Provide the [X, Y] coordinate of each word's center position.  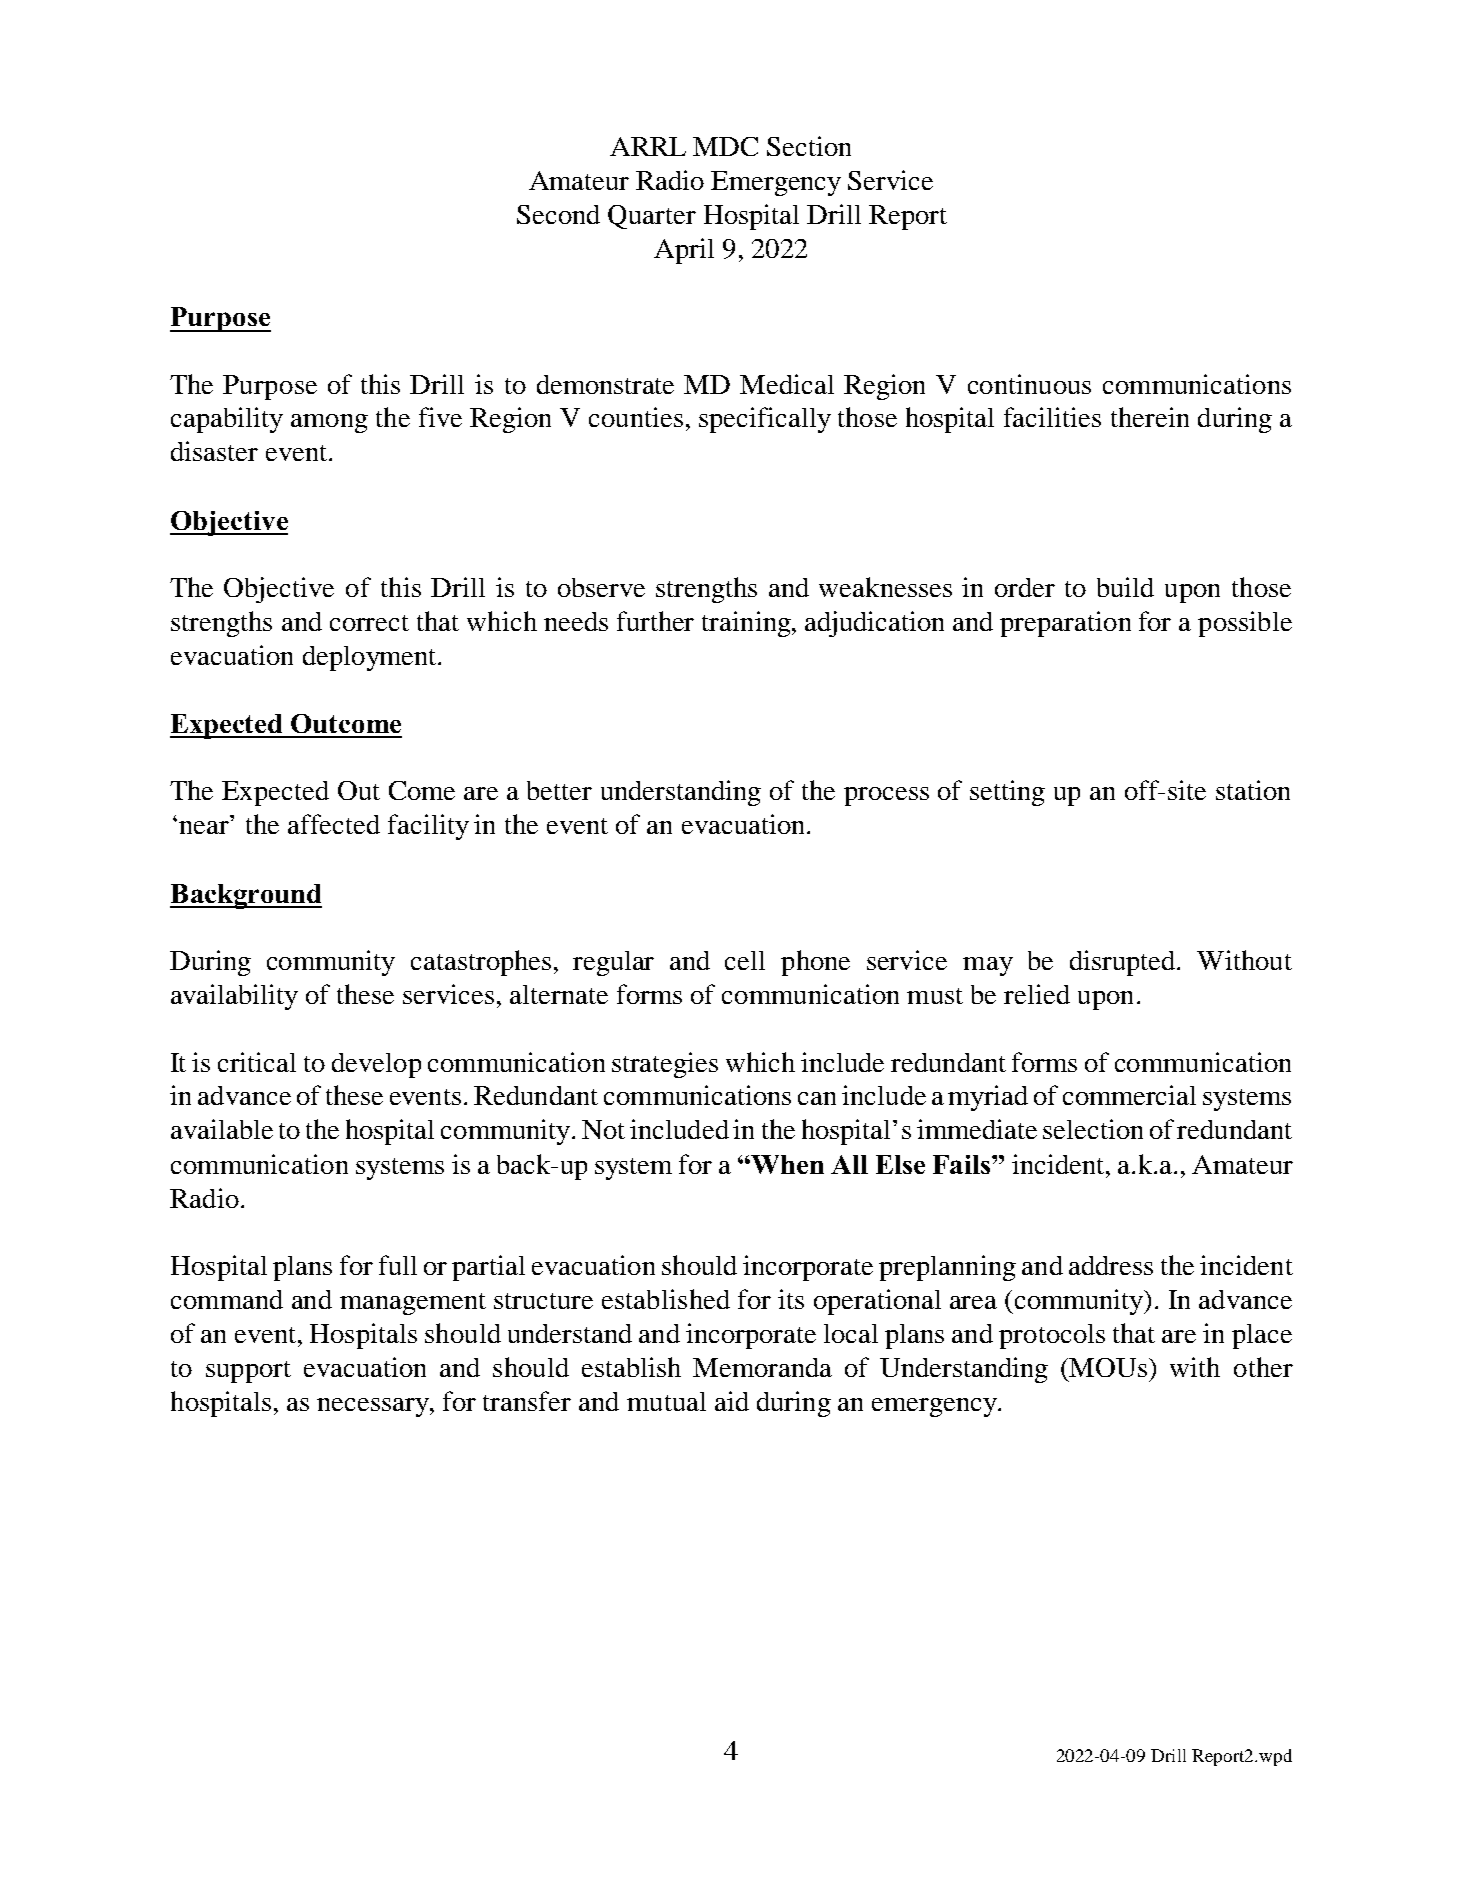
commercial [1129, 1095]
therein [1150, 417]
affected [334, 824]
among [329, 423]
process [886, 796]
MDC [725, 146]
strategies [665, 1065]
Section [809, 146]
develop [376, 1065]
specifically [765, 420]
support [248, 1372]
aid [732, 1401]
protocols [1052, 1336]
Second [558, 214]
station [1253, 790]
